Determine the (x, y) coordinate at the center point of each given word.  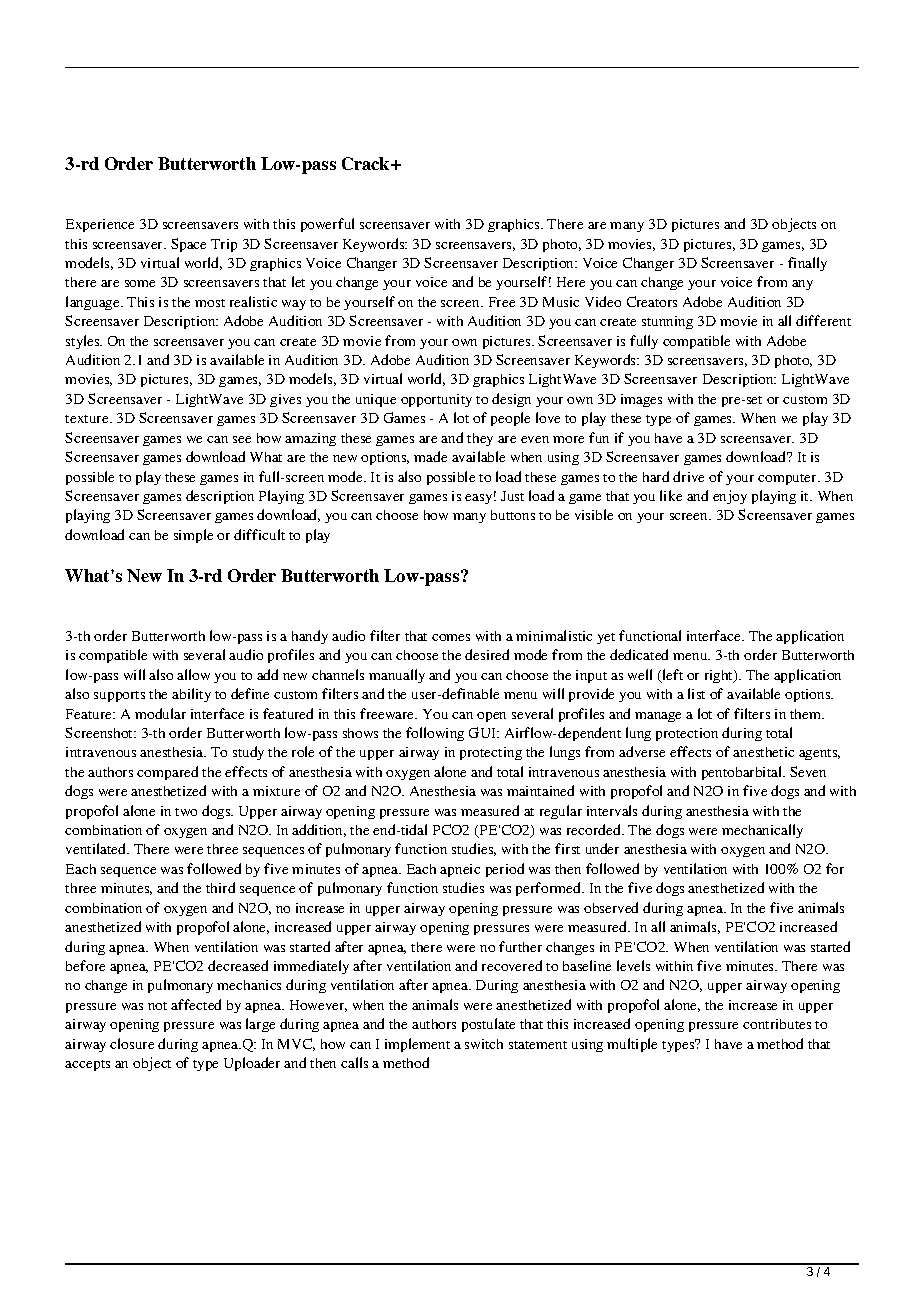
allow (193, 674)
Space (188, 245)
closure (132, 1043)
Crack (367, 163)
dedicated (639, 654)
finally (807, 264)
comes (451, 637)
